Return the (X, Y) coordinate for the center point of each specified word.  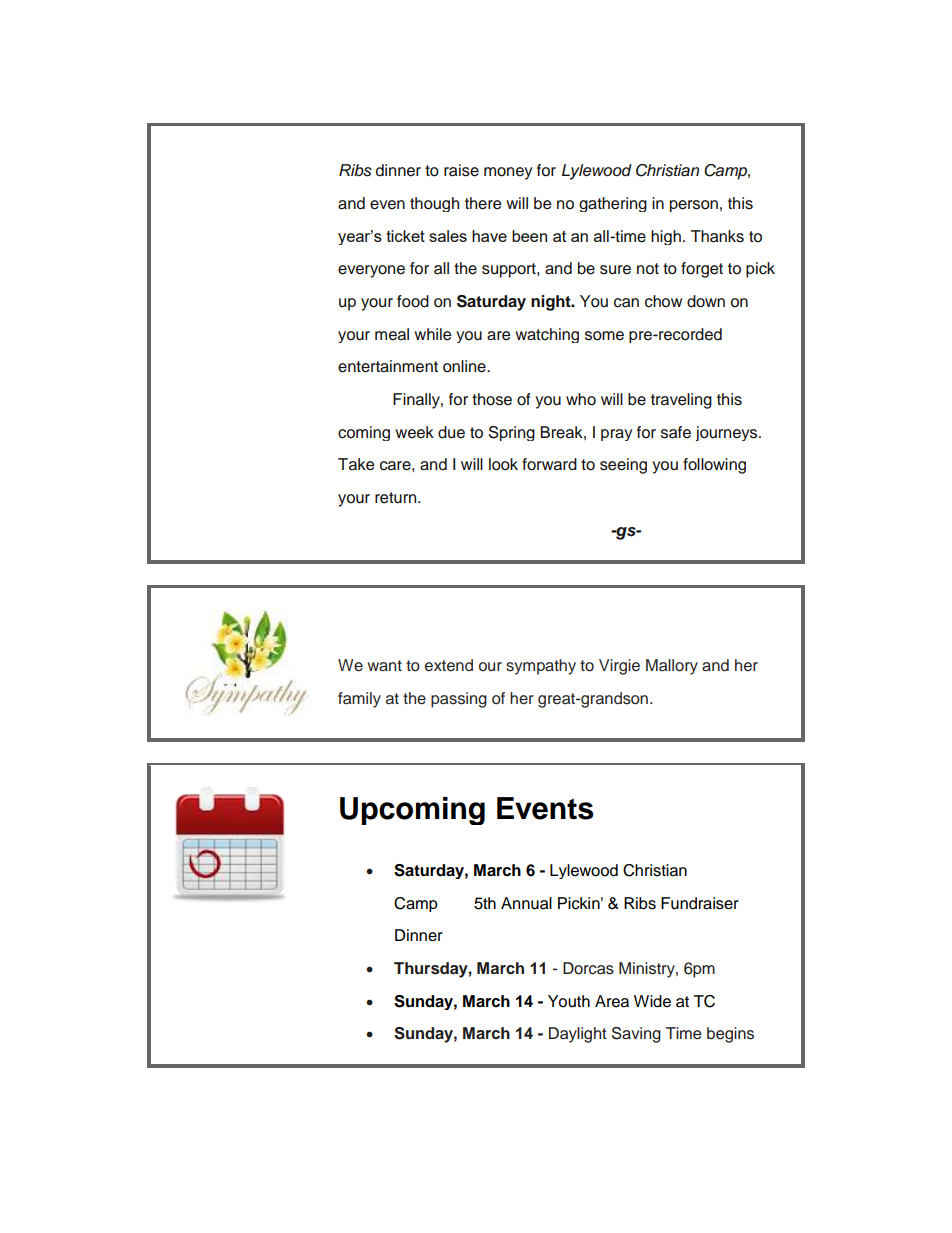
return (397, 498)
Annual (526, 903)
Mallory (672, 667)
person (694, 206)
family (359, 700)
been (529, 236)
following (714, 466)
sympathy (541, 667)
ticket (405, 236)
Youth (569, 1001)
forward (549, 464)
